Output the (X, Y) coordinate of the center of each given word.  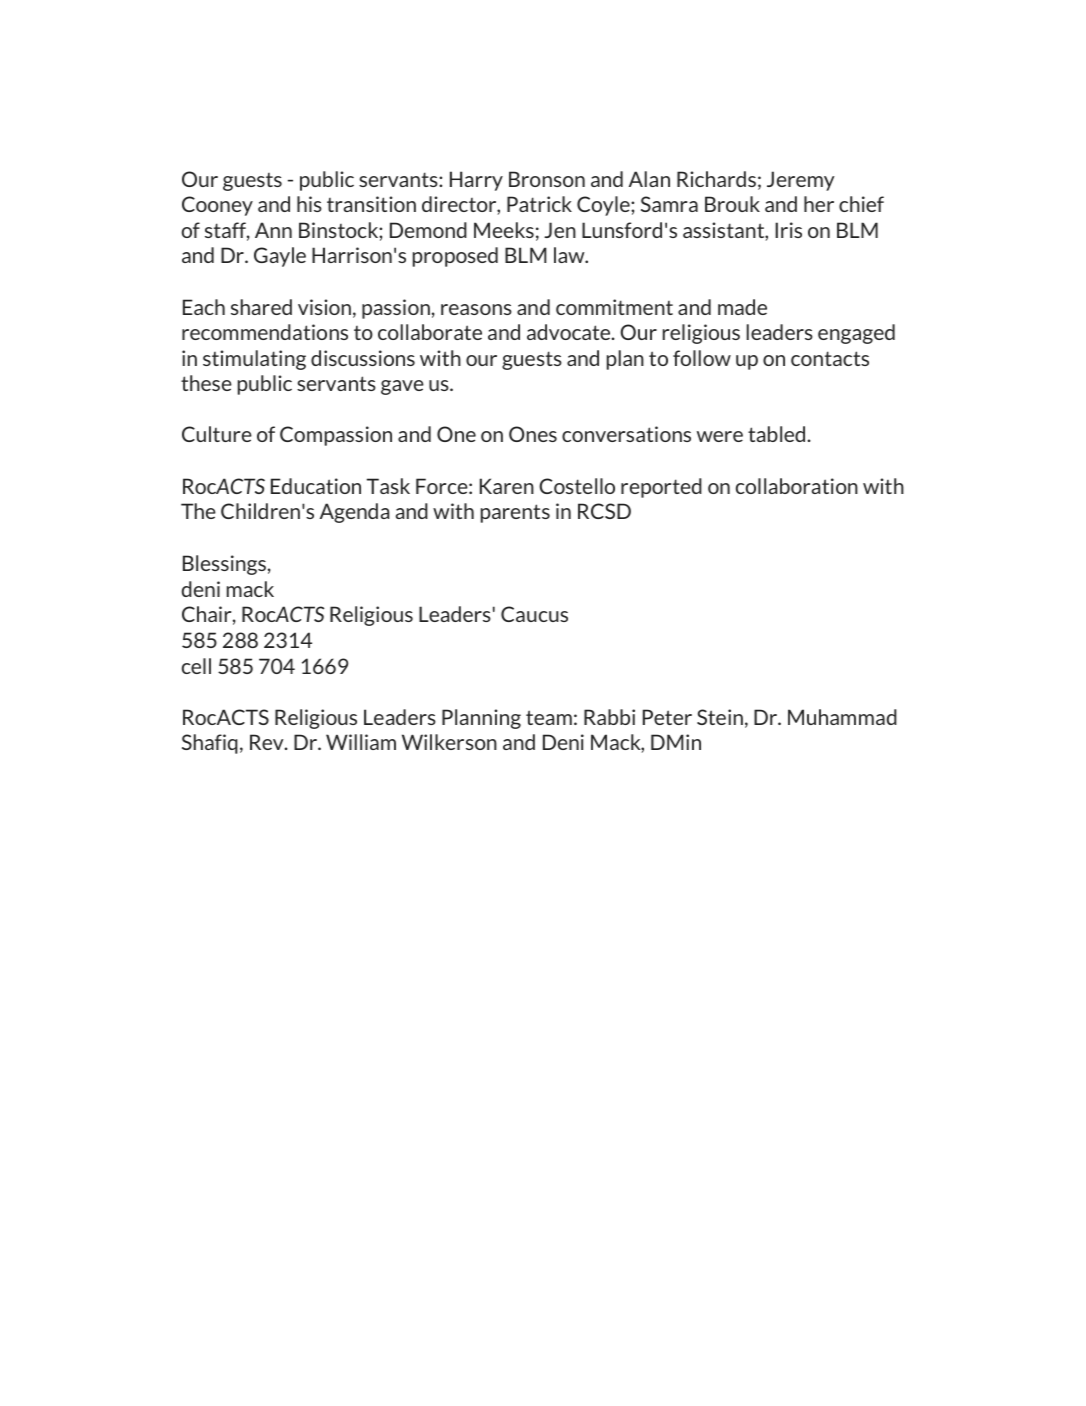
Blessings (224, 565)
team (549, 717)
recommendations (265, 332)
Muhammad (842, 717)
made (742, 307)
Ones (533, 434)
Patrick (539, 204)
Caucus (534, 614)
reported (661, 488)
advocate (570, 332)
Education (316, 486)
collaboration (797, 486)
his (309, 204)
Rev (268, 742)
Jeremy (801, 181)
